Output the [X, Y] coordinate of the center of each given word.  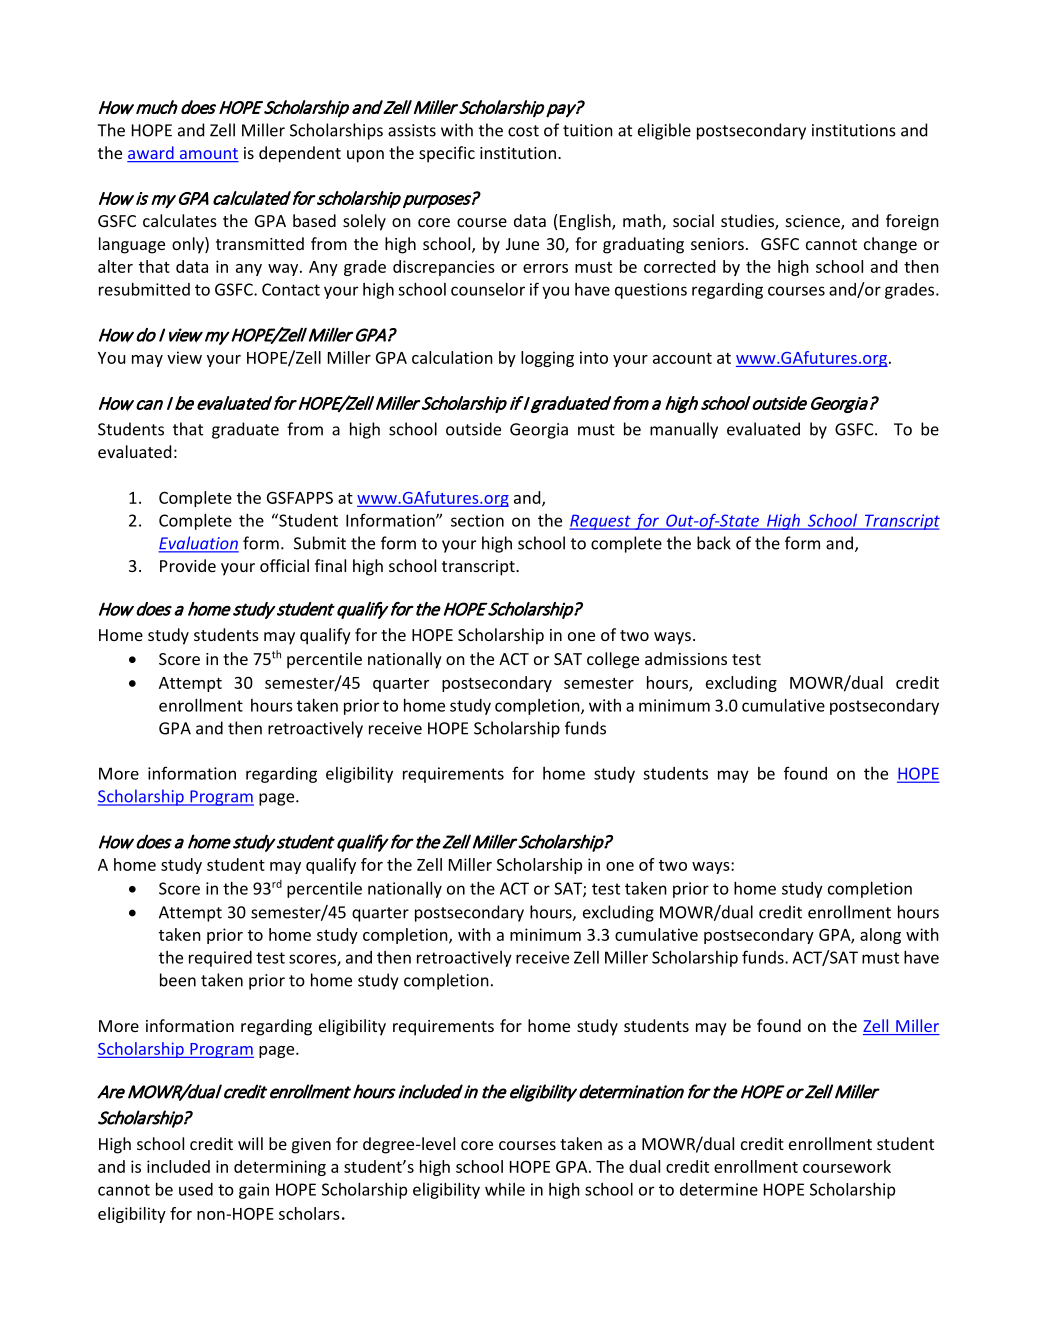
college [613, 660]
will [250, 1143]
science [814, 222]
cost [523, 131]
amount [208, 155]
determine [719, 1189]
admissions [686, 658]
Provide [188, 565]
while [505, 1189]
